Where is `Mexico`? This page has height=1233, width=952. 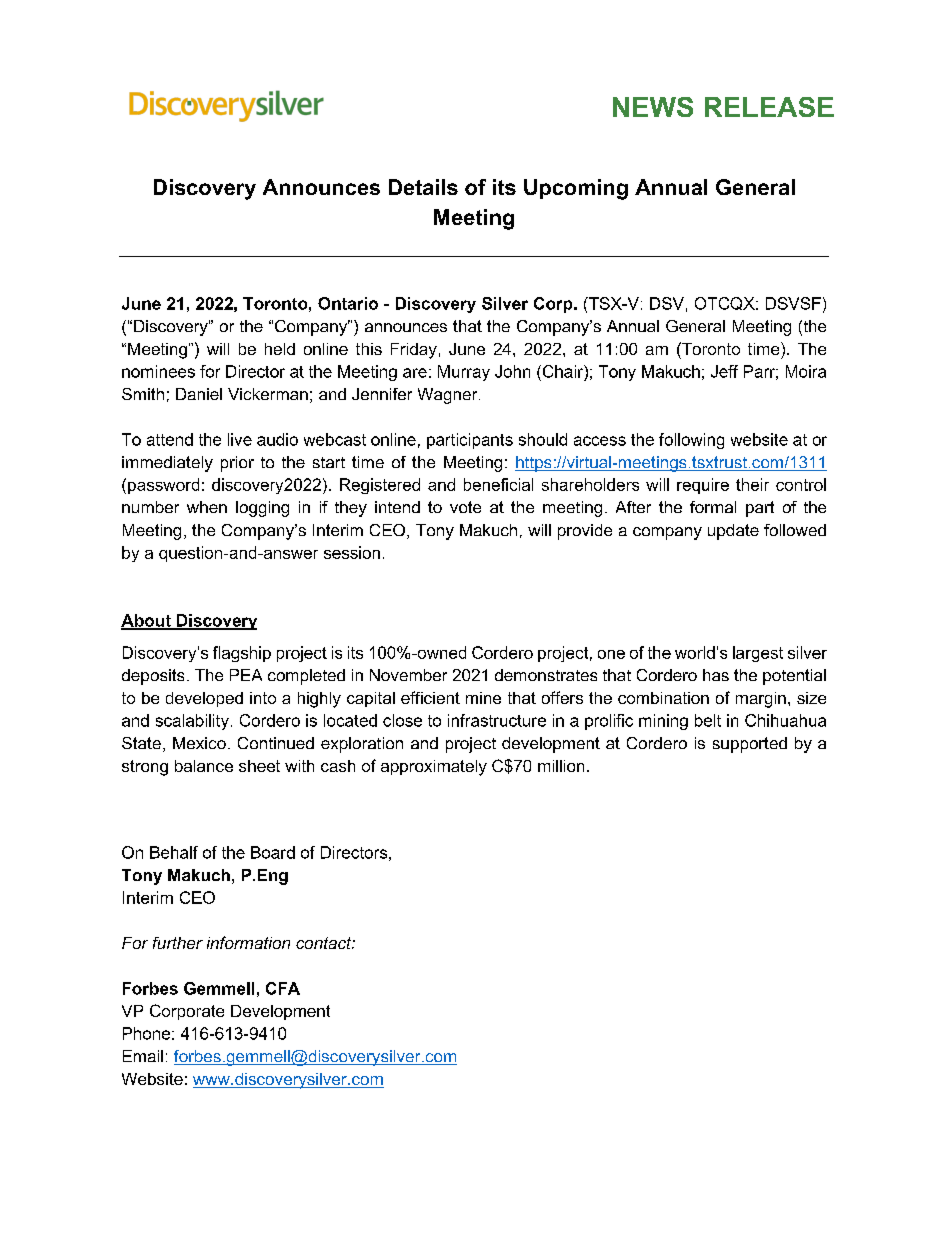 Mexico is located at coordinates (199, 743).
